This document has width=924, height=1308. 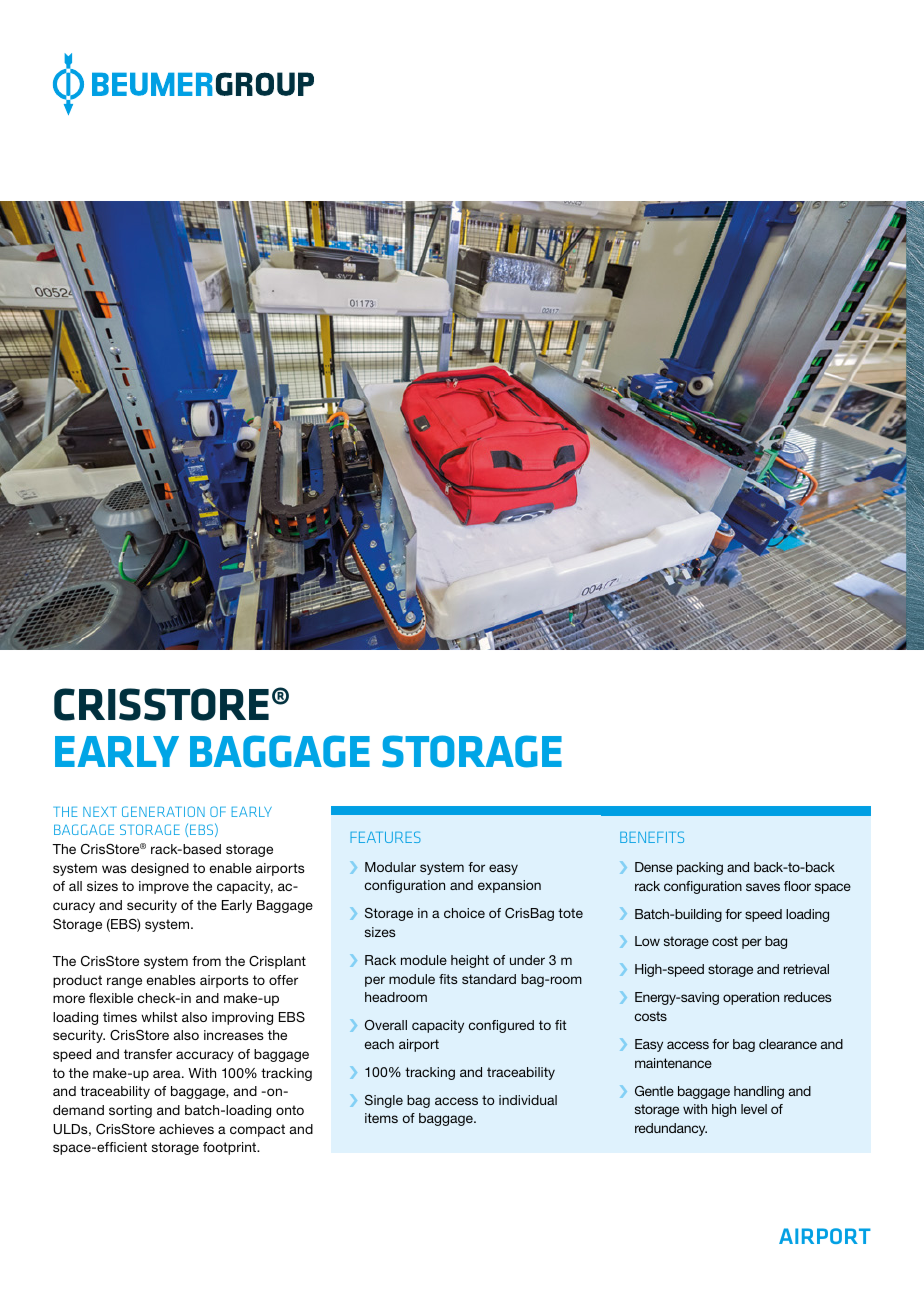 What do you see at coordinates (489, 979) in the document?
I see `standard` at bounding box center [489, 979].
